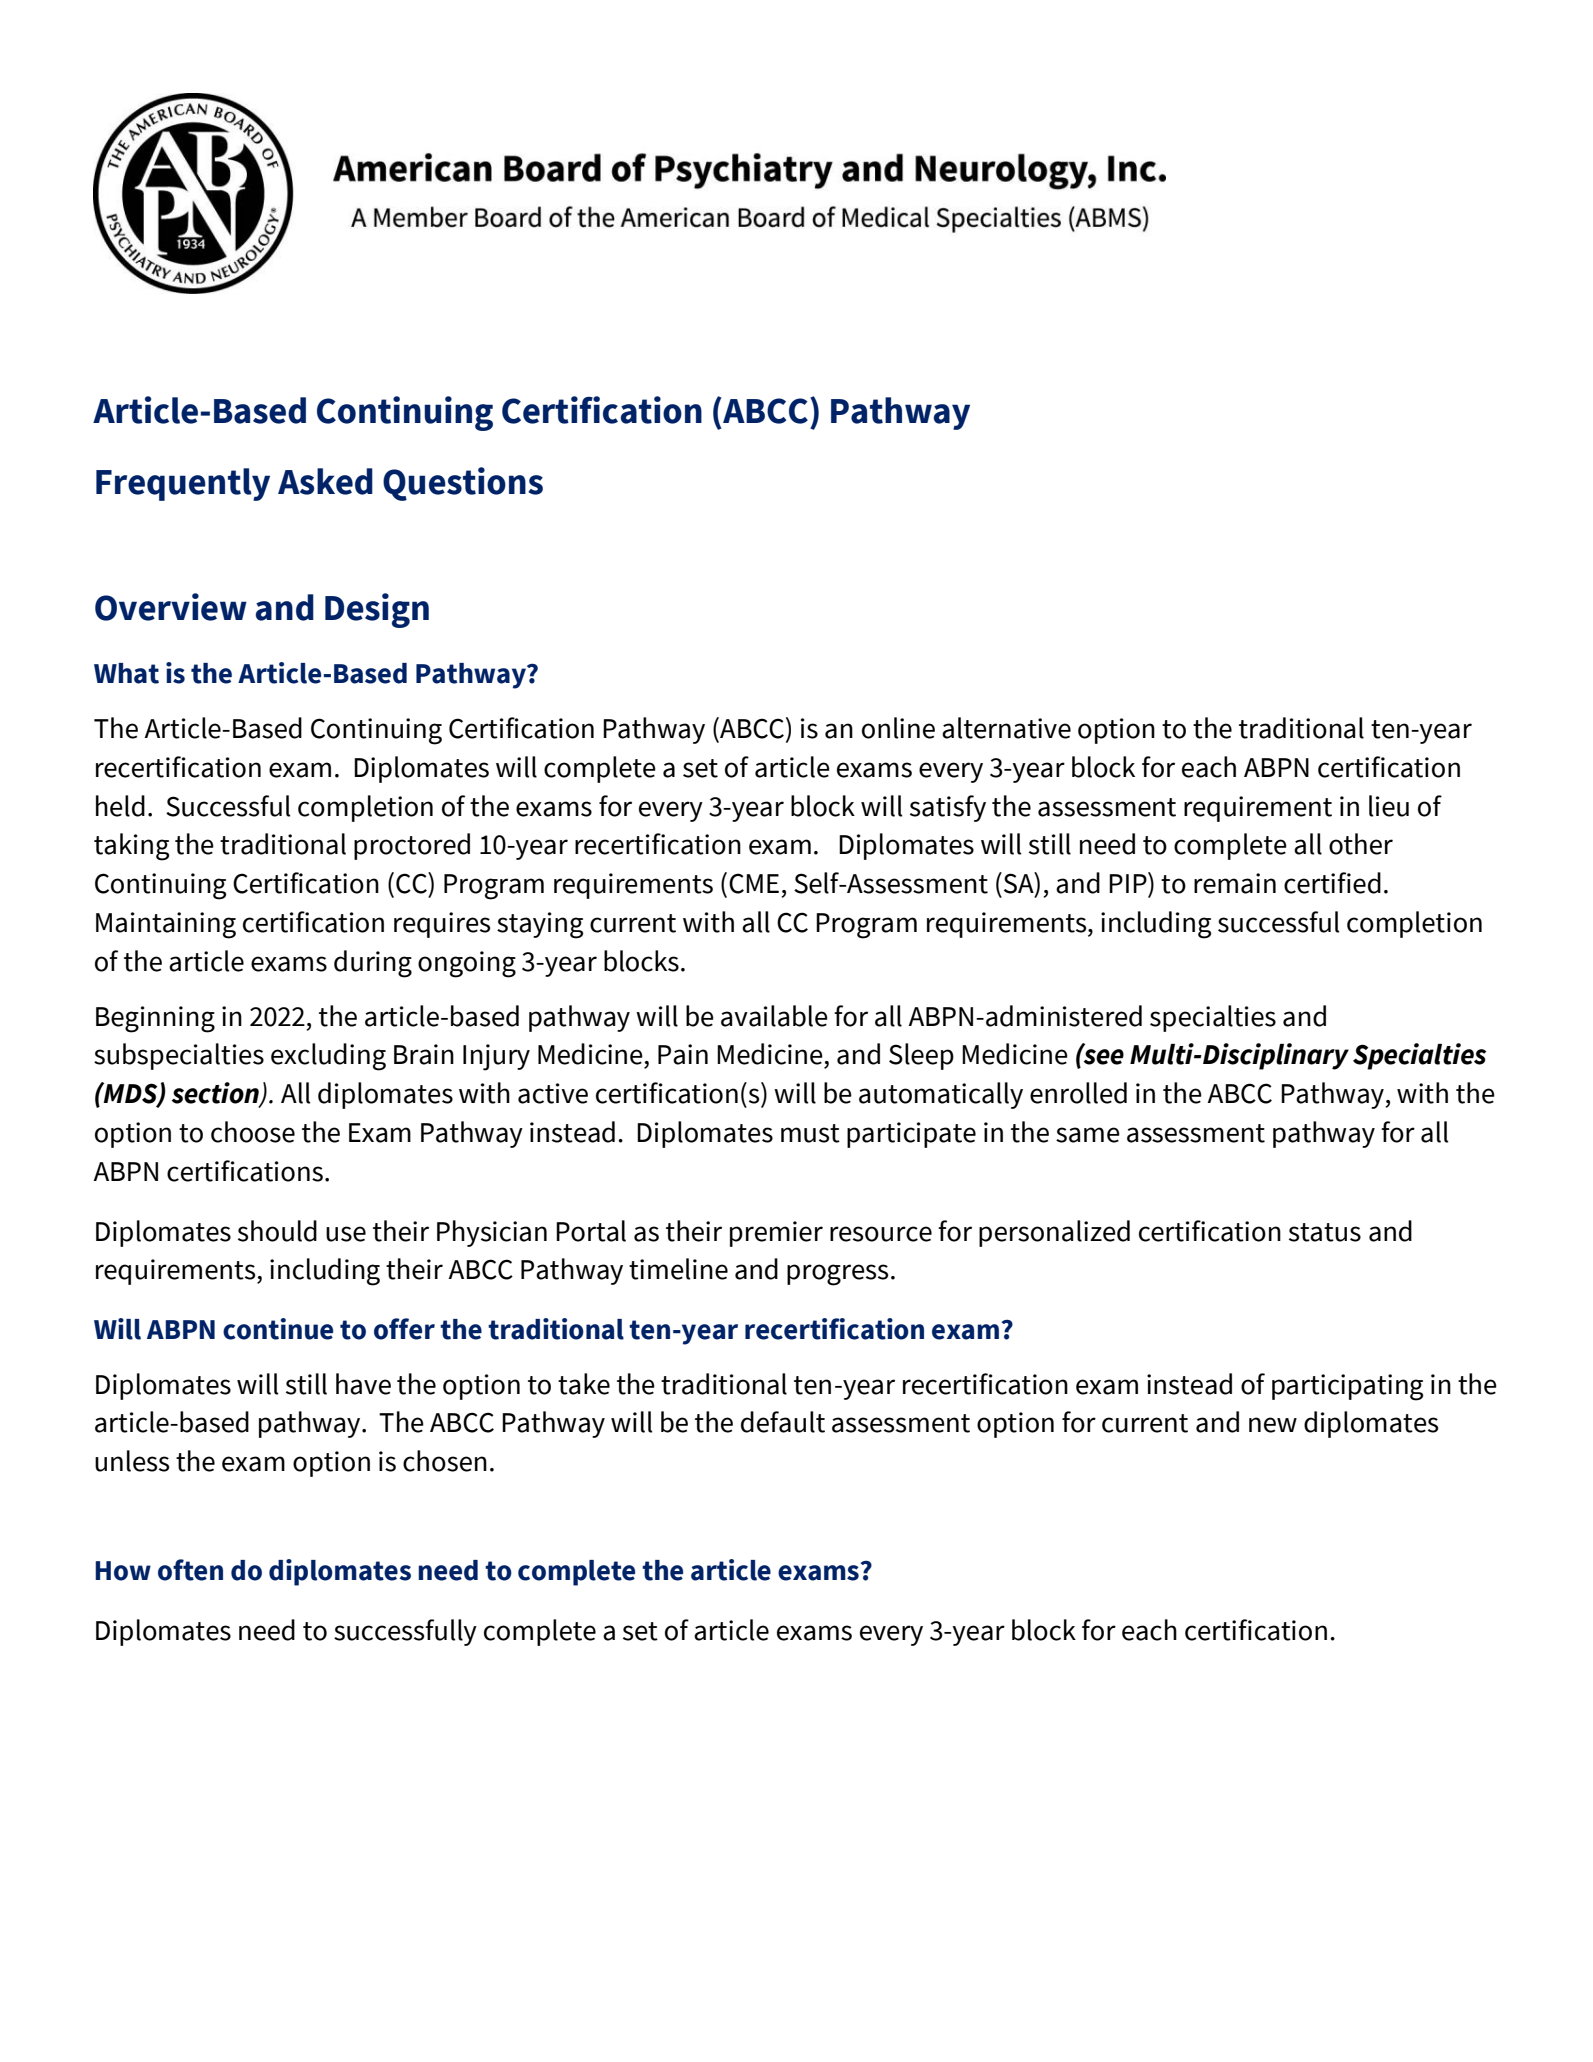  What do you see at coordinates (898, 728) in the screenshot?
I see `online` at bounding box center [898, 728].
